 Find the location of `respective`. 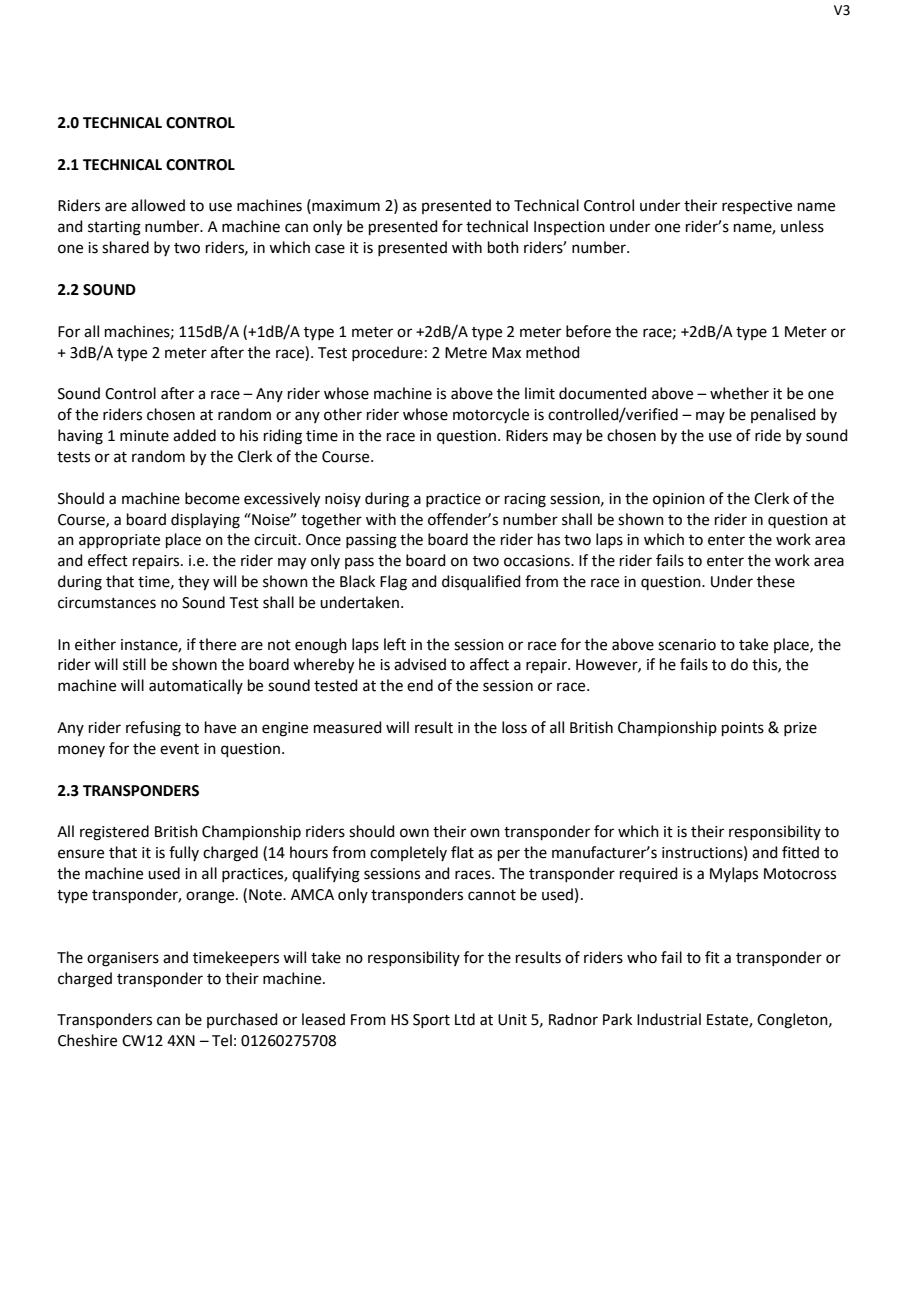

respective is located at coordinates (757, 207).
